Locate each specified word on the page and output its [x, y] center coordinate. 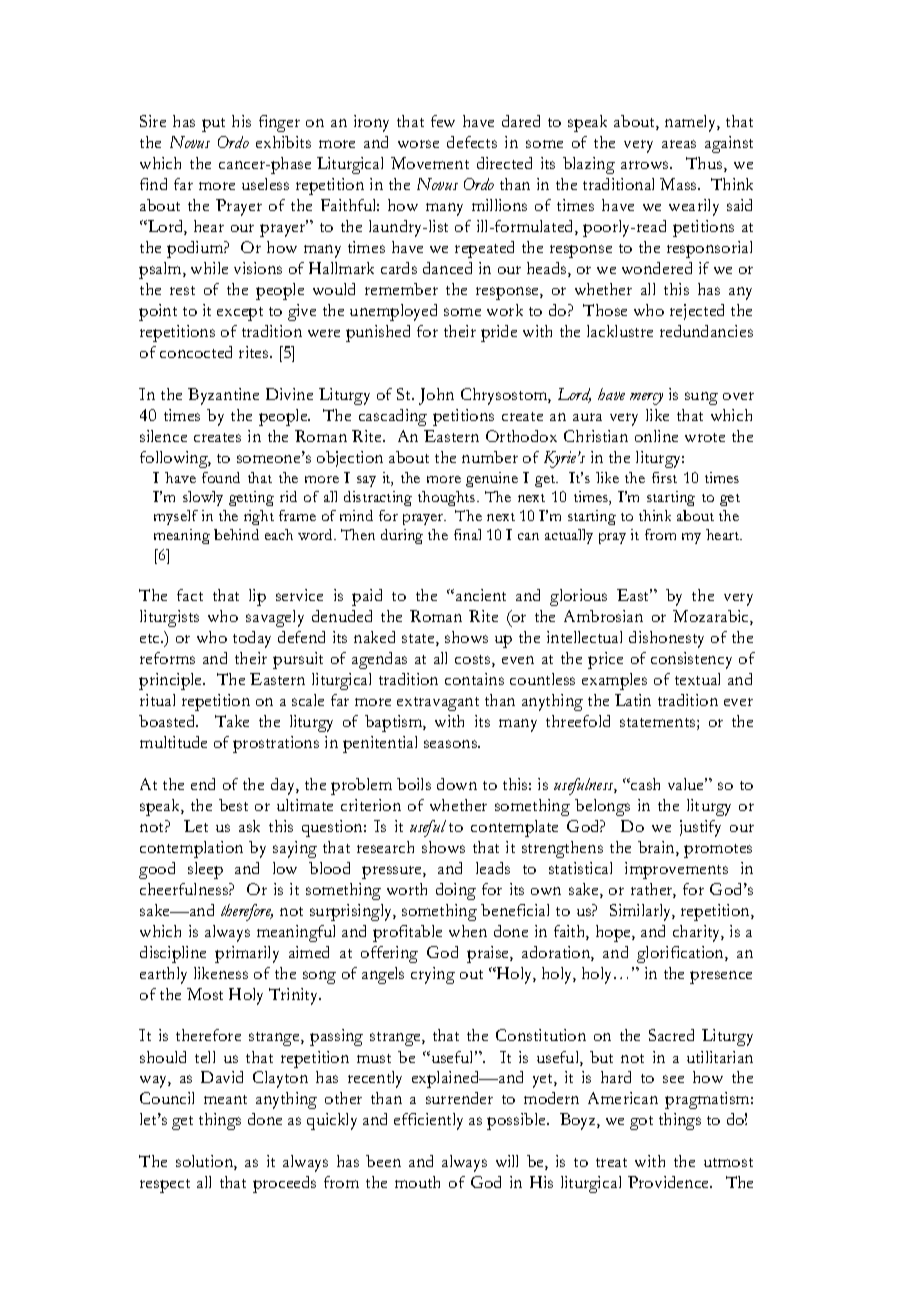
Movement [430, 163]
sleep [205, 870]
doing [456, 891]
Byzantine [223, 396]
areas [679, 144]
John [436, 396]
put [213, 125]
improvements [676, 870]
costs [474, 661]
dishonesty [666, 639]
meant [225, 1099]
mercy [646, 399]
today [252, 639]
